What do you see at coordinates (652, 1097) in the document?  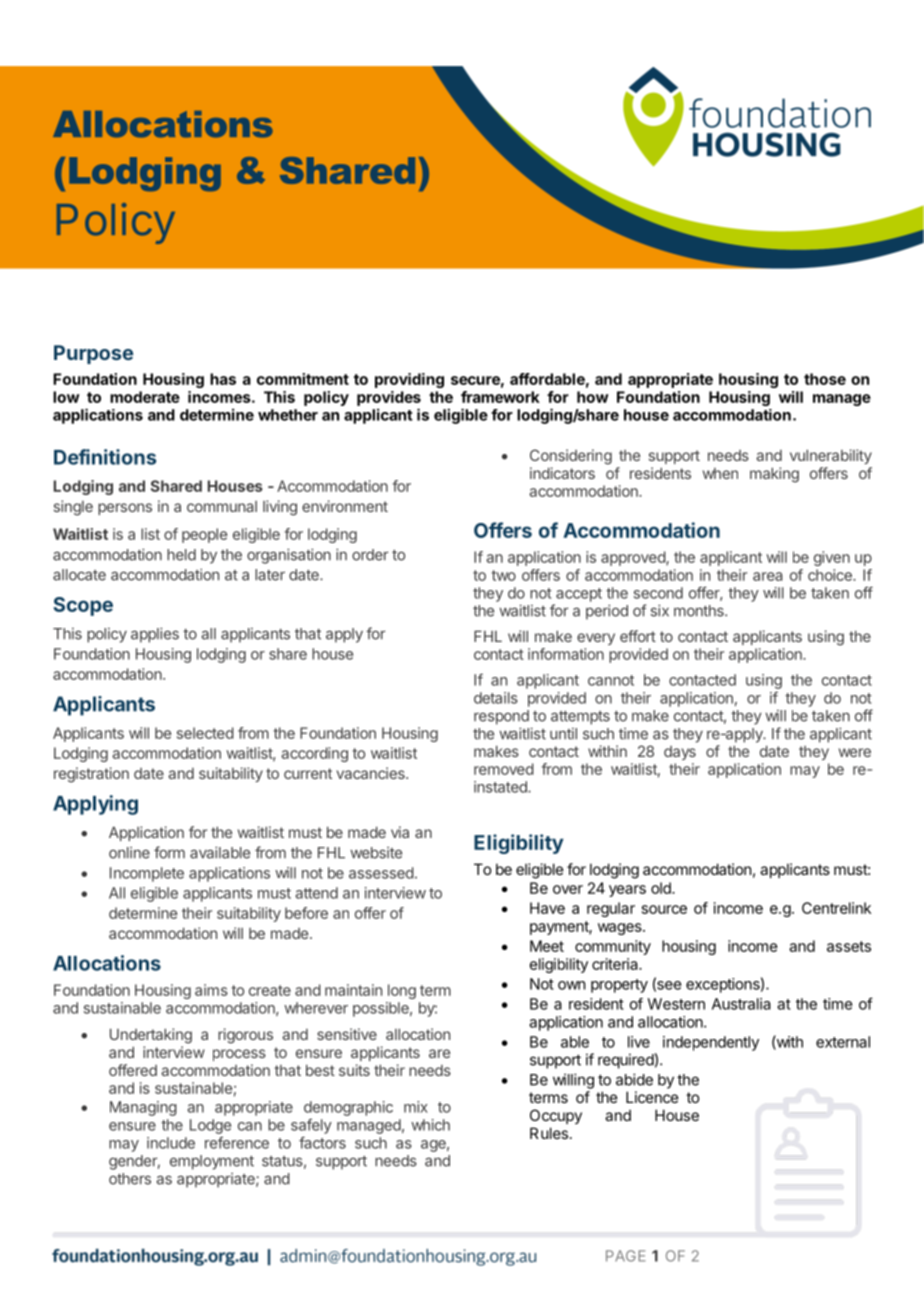 I see `Licence` at bounding box center [652, 1097].
